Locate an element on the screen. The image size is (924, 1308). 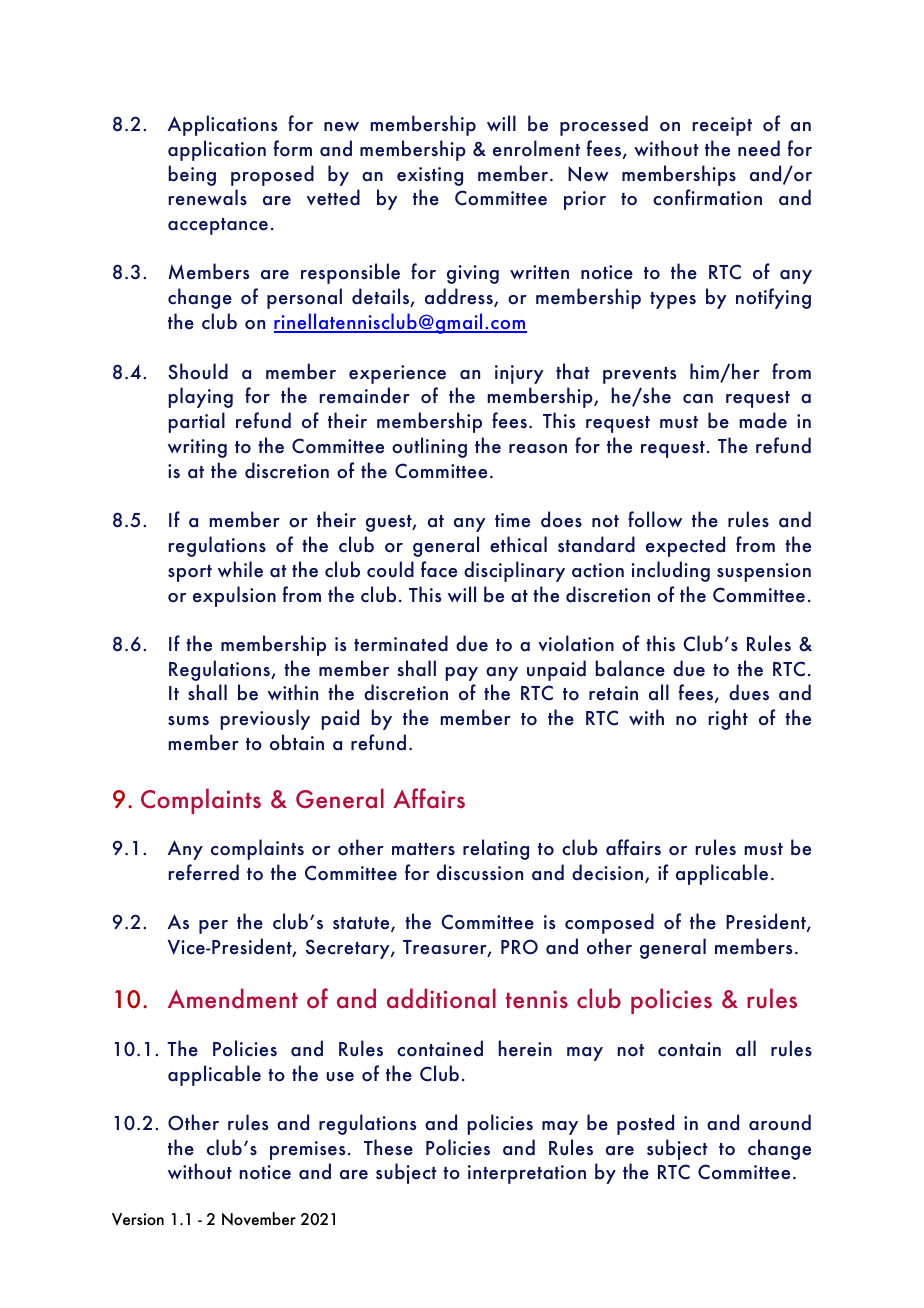
time is located at coordinates (512, 520).
